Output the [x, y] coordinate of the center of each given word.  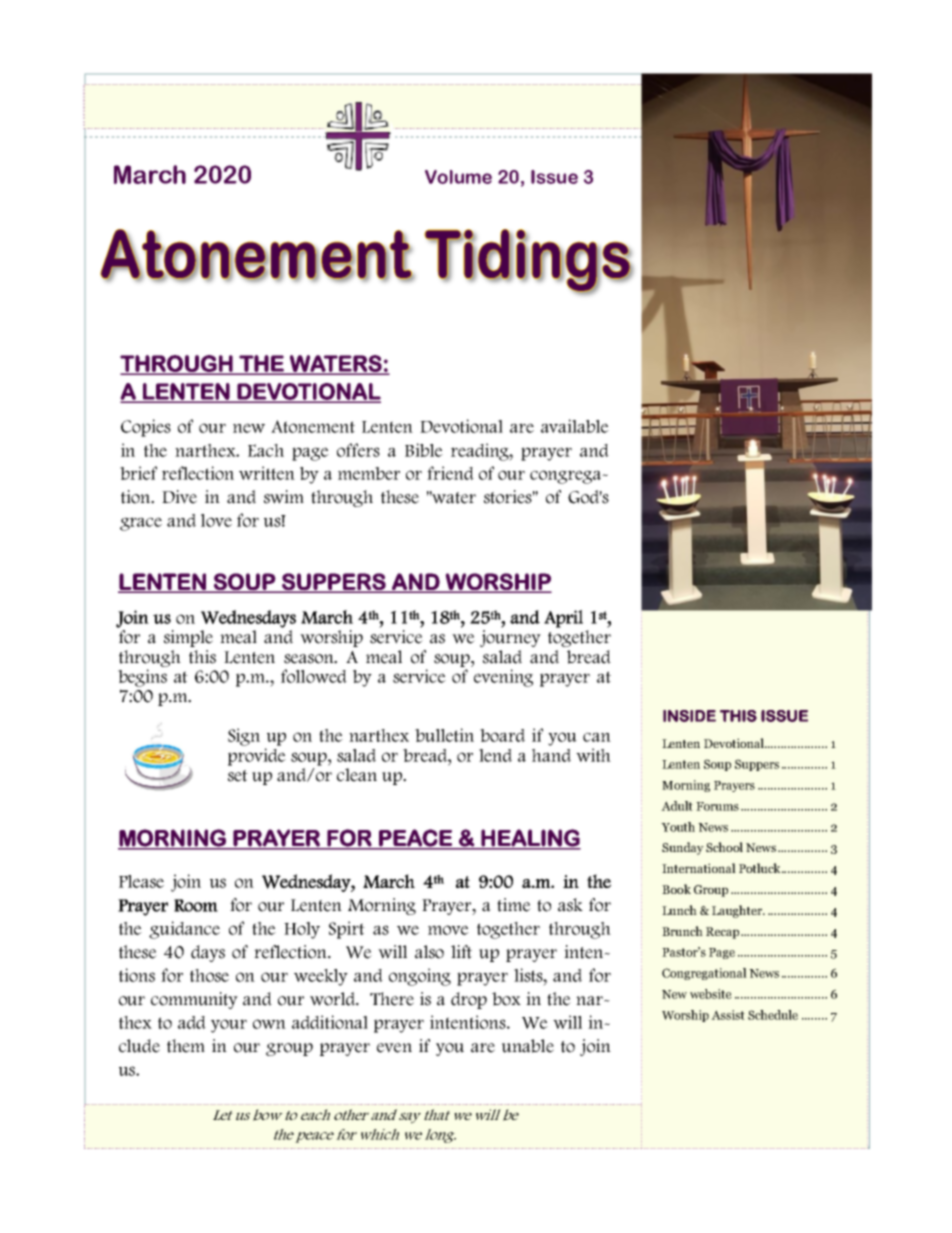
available [575, 426]
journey [510, 638]
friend [450, 473]
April [563, 619]
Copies [146, 428]
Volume [458, 177]
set [238, 776]
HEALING [530, 839]
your [229, 1026]
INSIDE [689, 716]
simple [188, 638]
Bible [424, 450]
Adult [677, 806]
